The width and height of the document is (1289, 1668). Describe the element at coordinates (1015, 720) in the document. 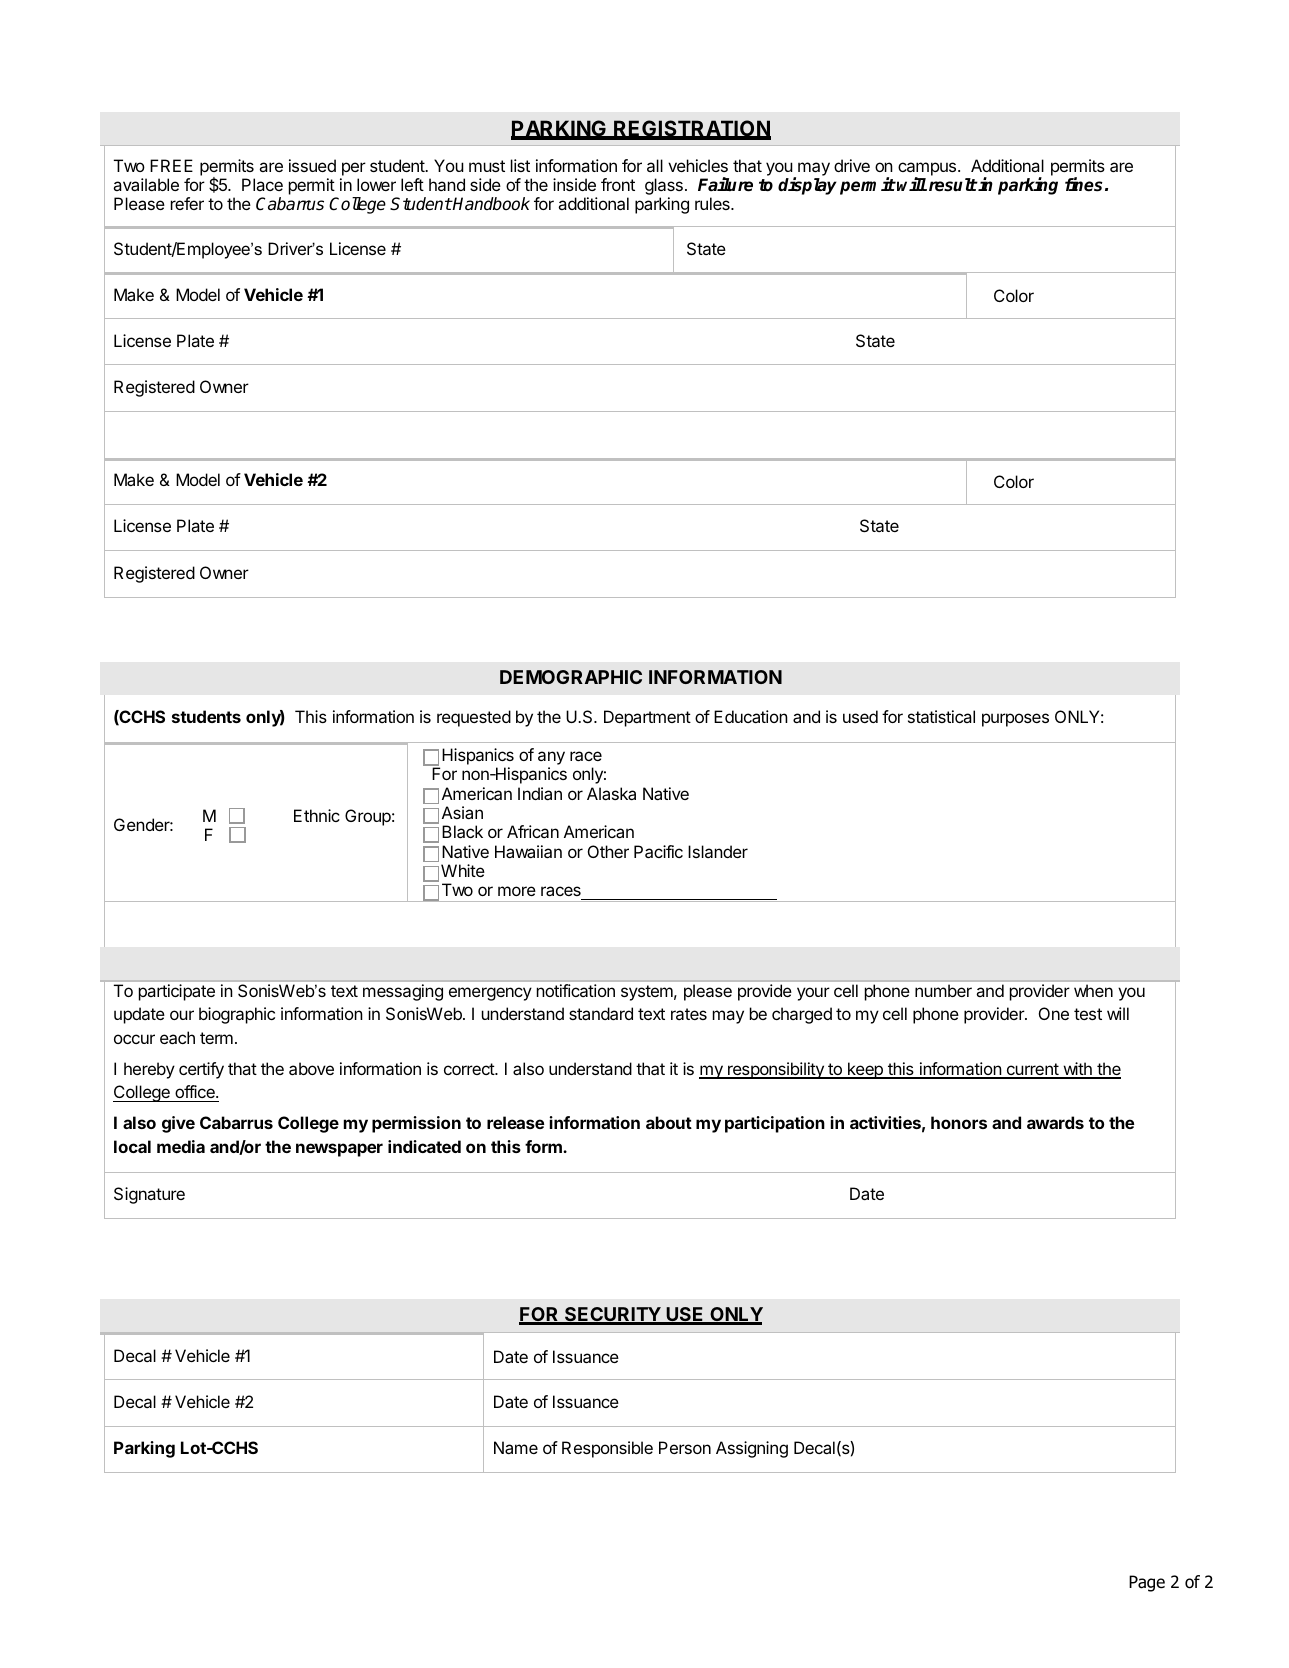

I see `purposes` at that location.
